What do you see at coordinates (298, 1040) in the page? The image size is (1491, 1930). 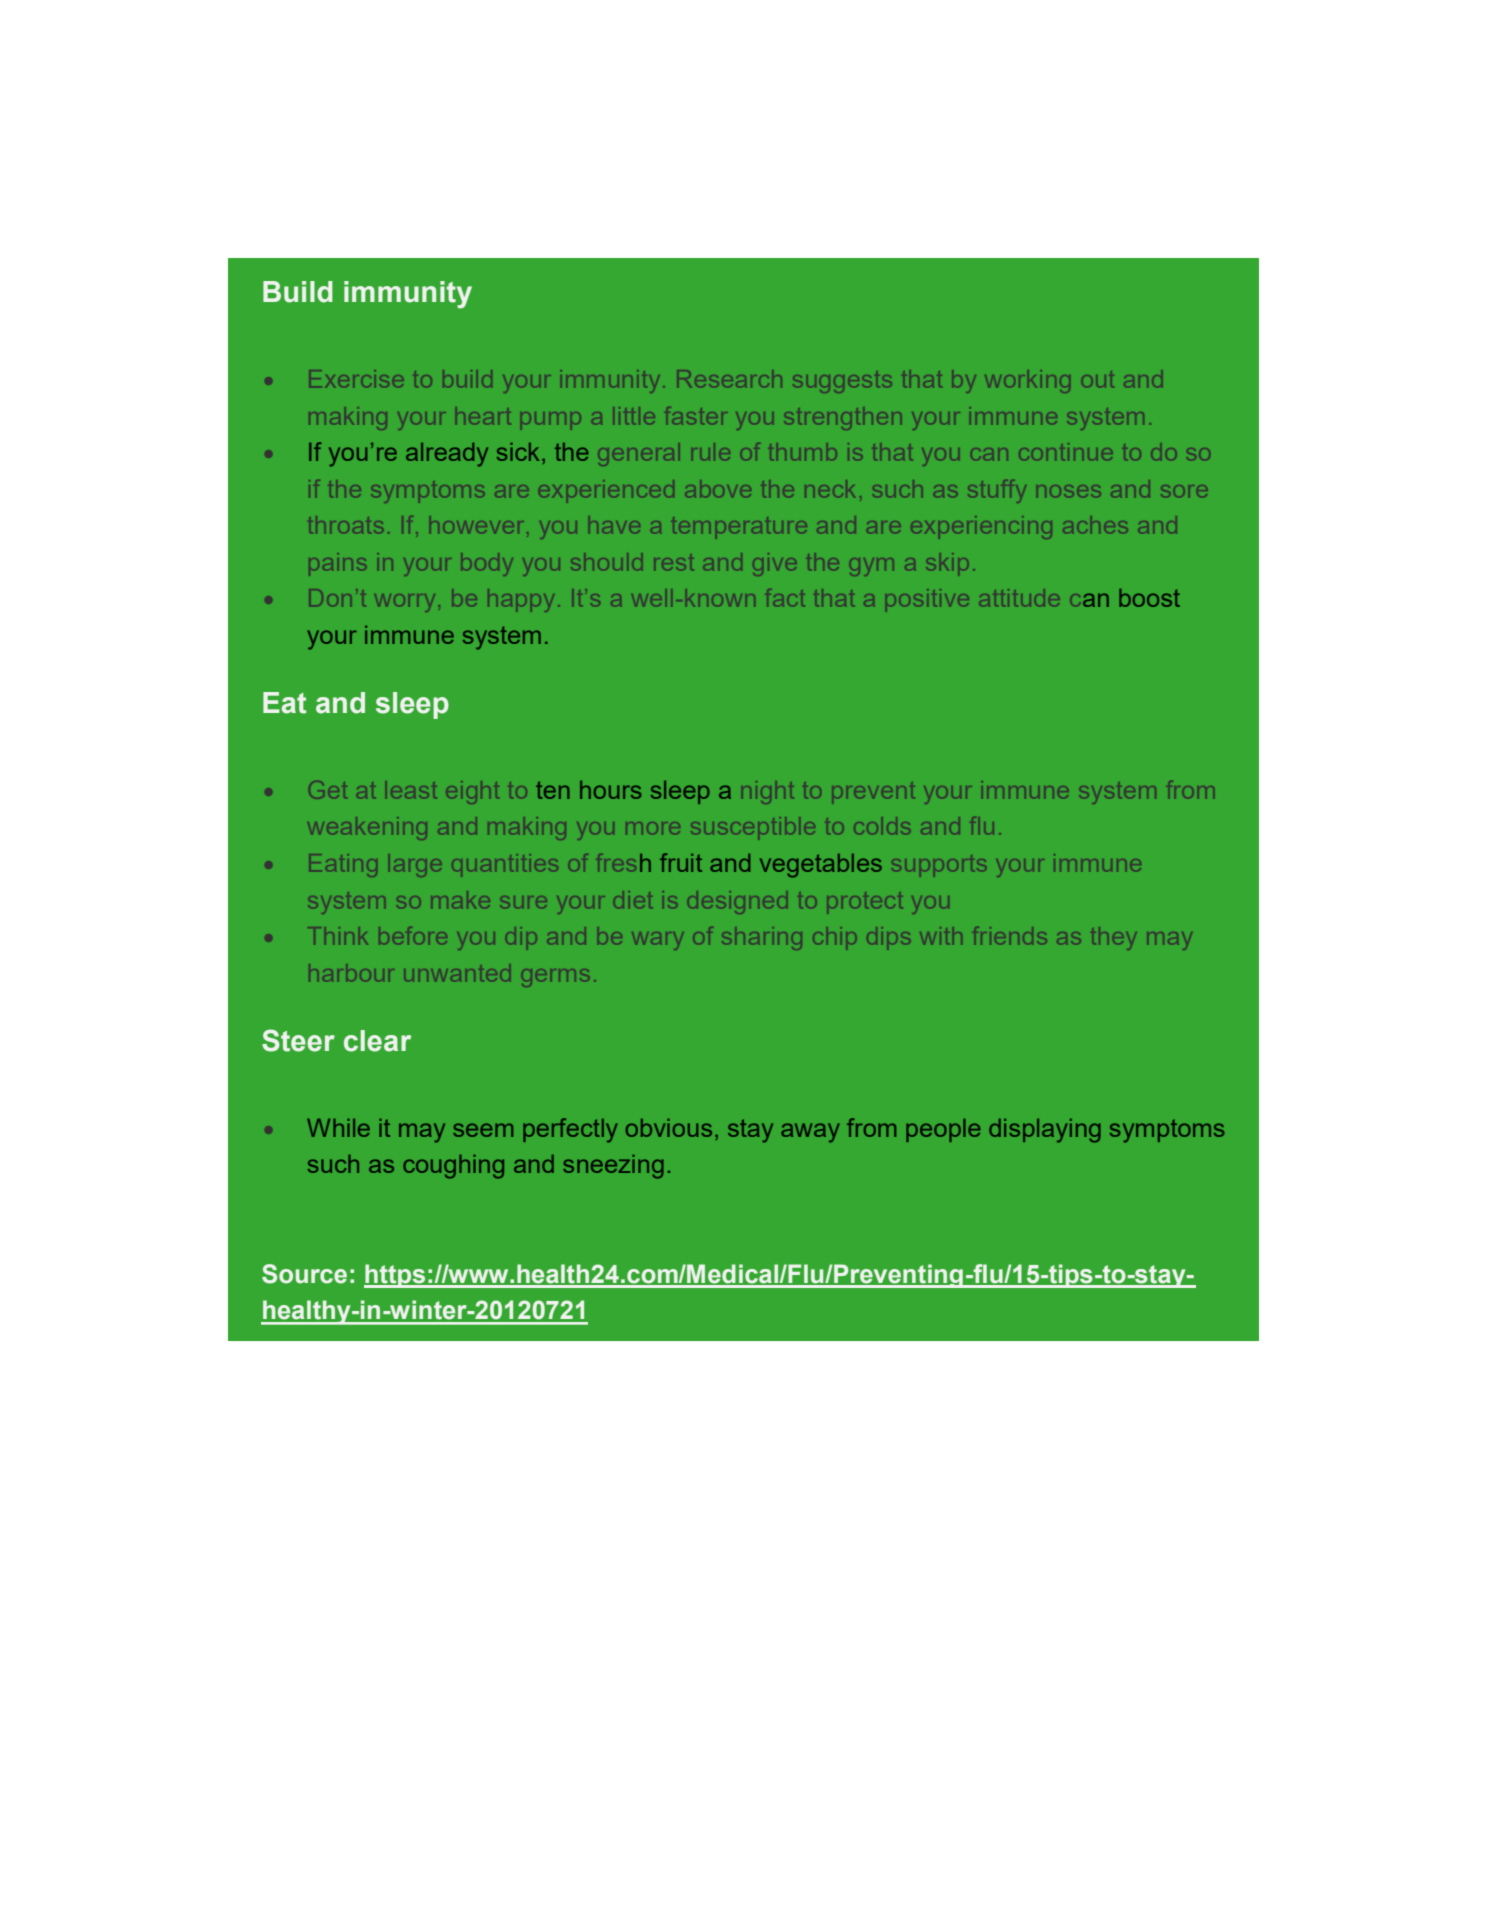 I see `Steer` at bounding box center [298, 1040].
